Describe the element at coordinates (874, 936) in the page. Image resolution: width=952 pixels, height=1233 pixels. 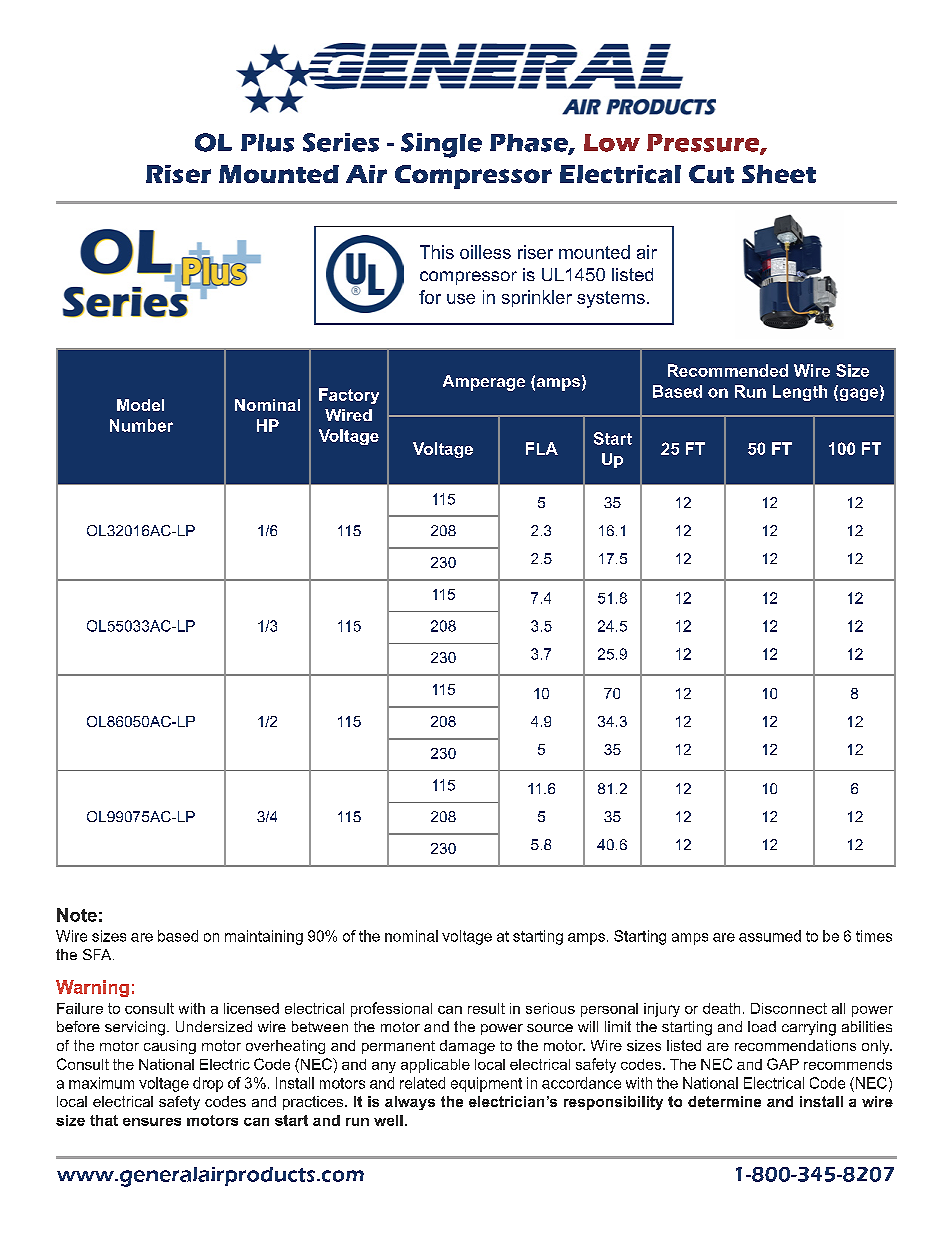
I see `times` at that location.
